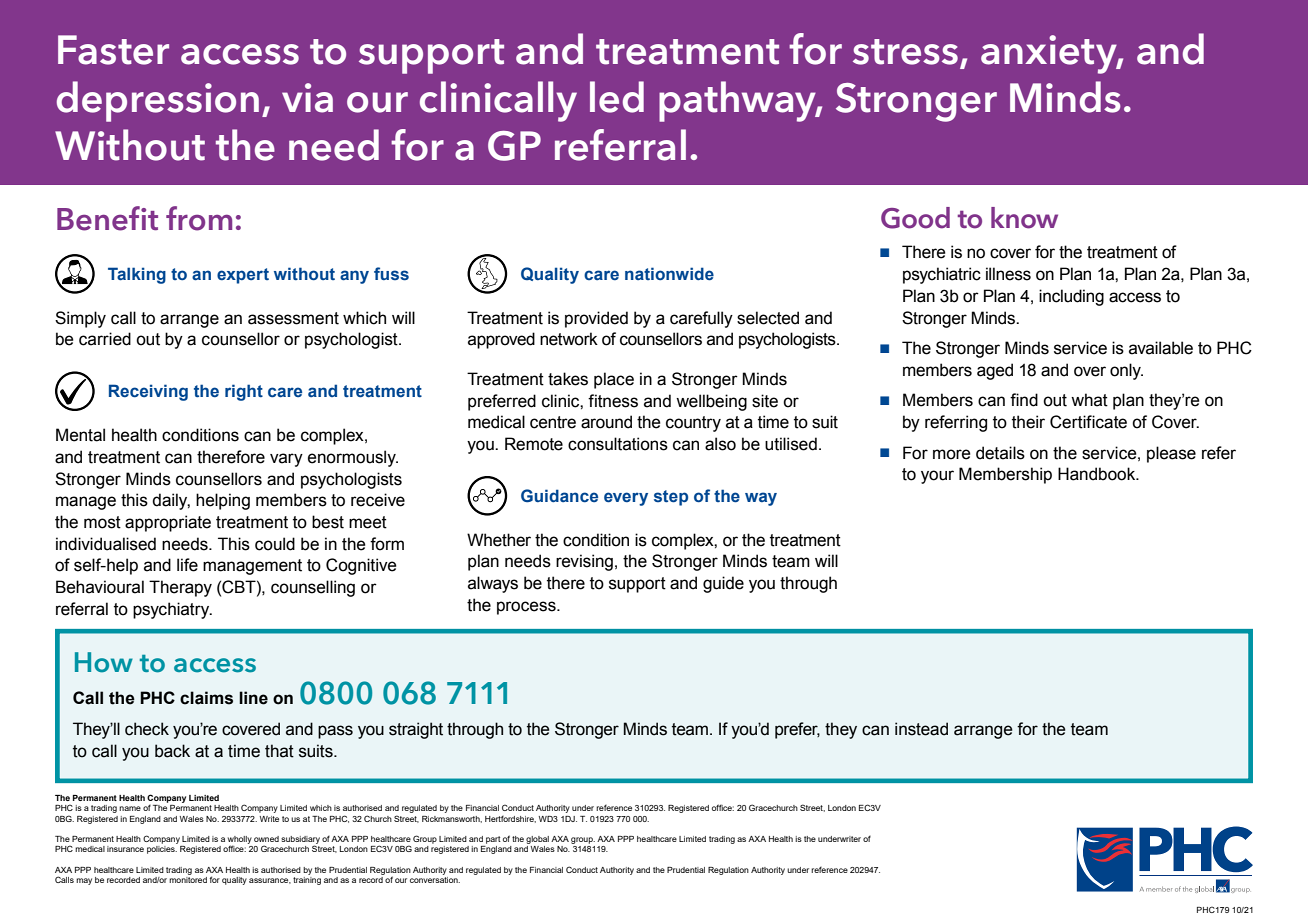 Image resolution: width=1308 pixels, height=924 pixels. What do you see at coordinates (596, 319) in the document?
I see `provided` at bounding box center [596, 319].
